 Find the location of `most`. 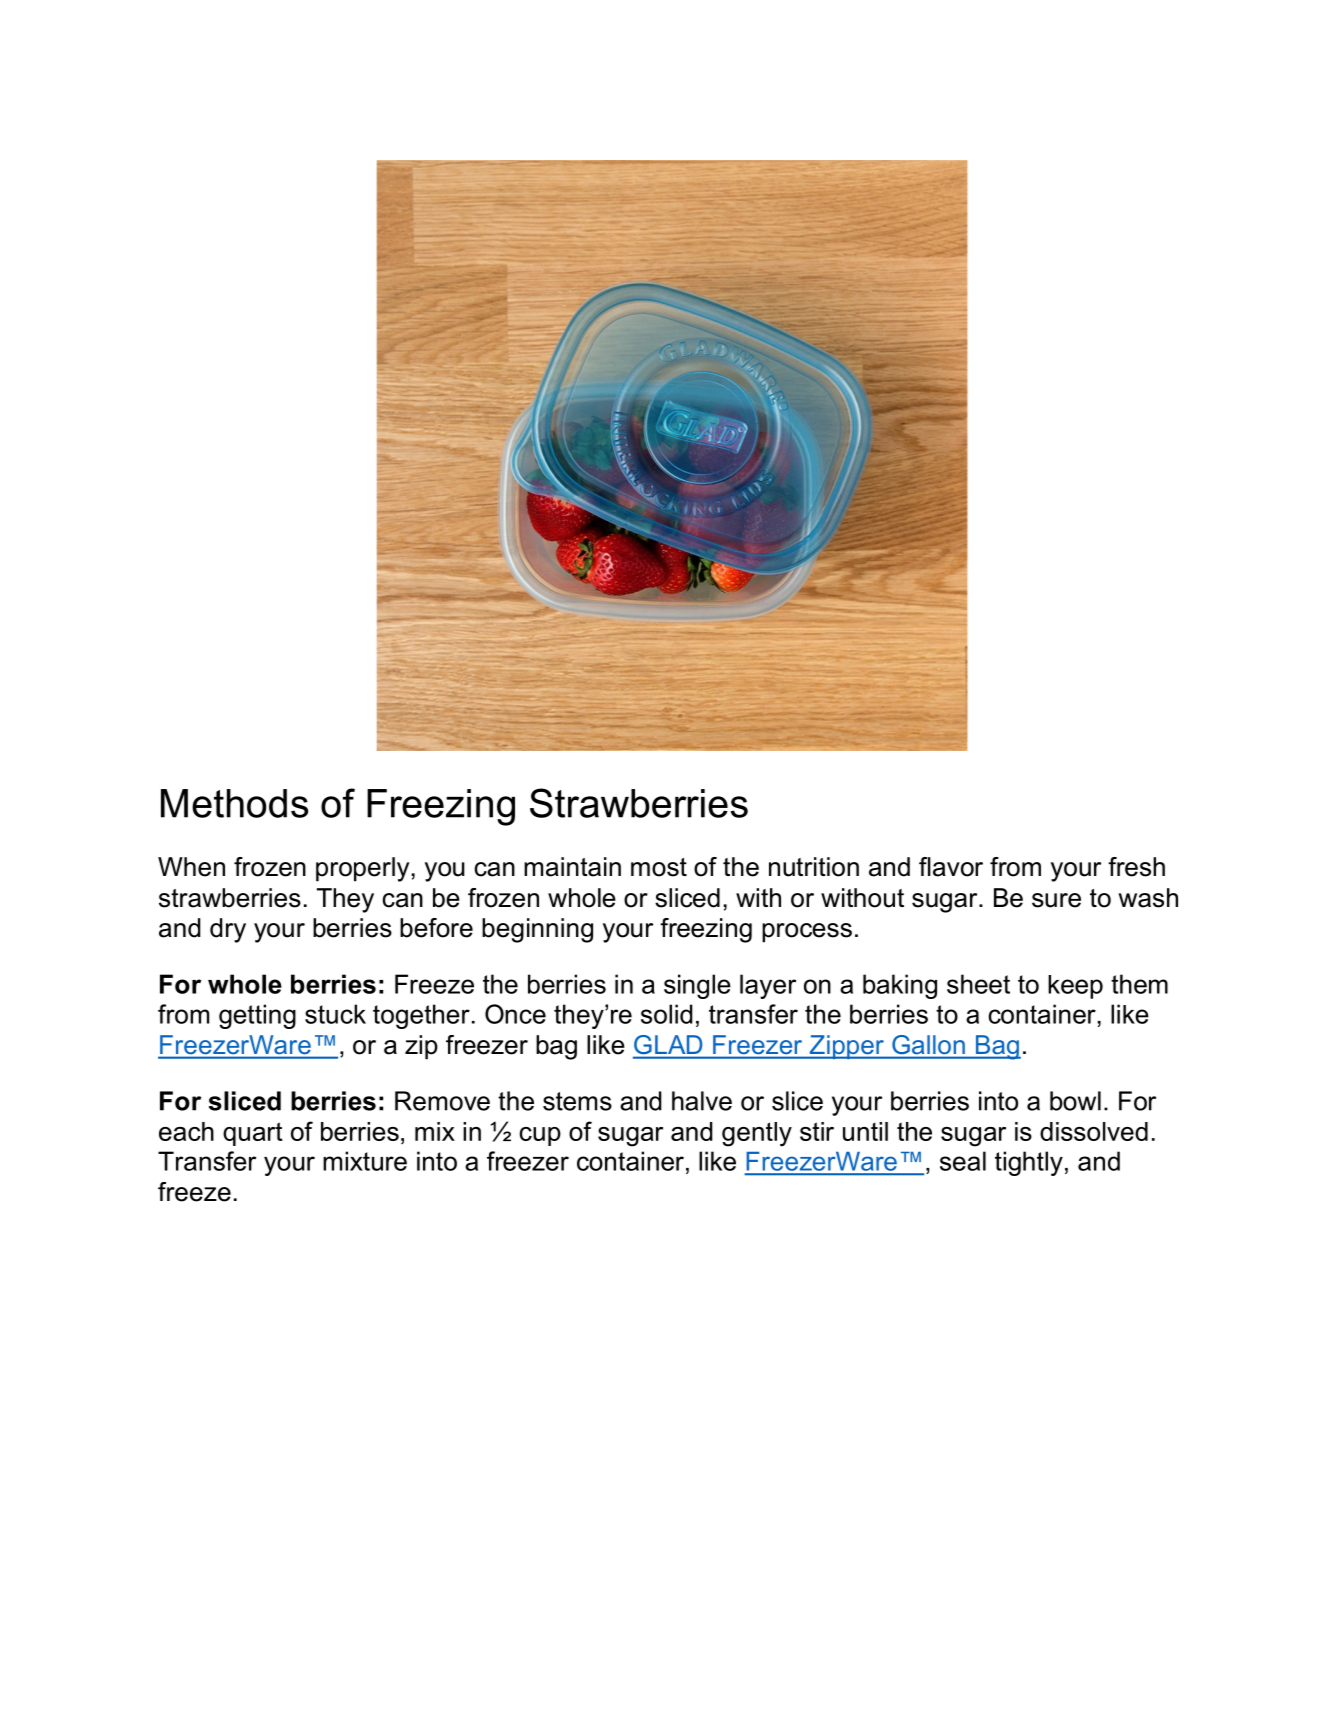

most is located at coordinates (659, 867).
